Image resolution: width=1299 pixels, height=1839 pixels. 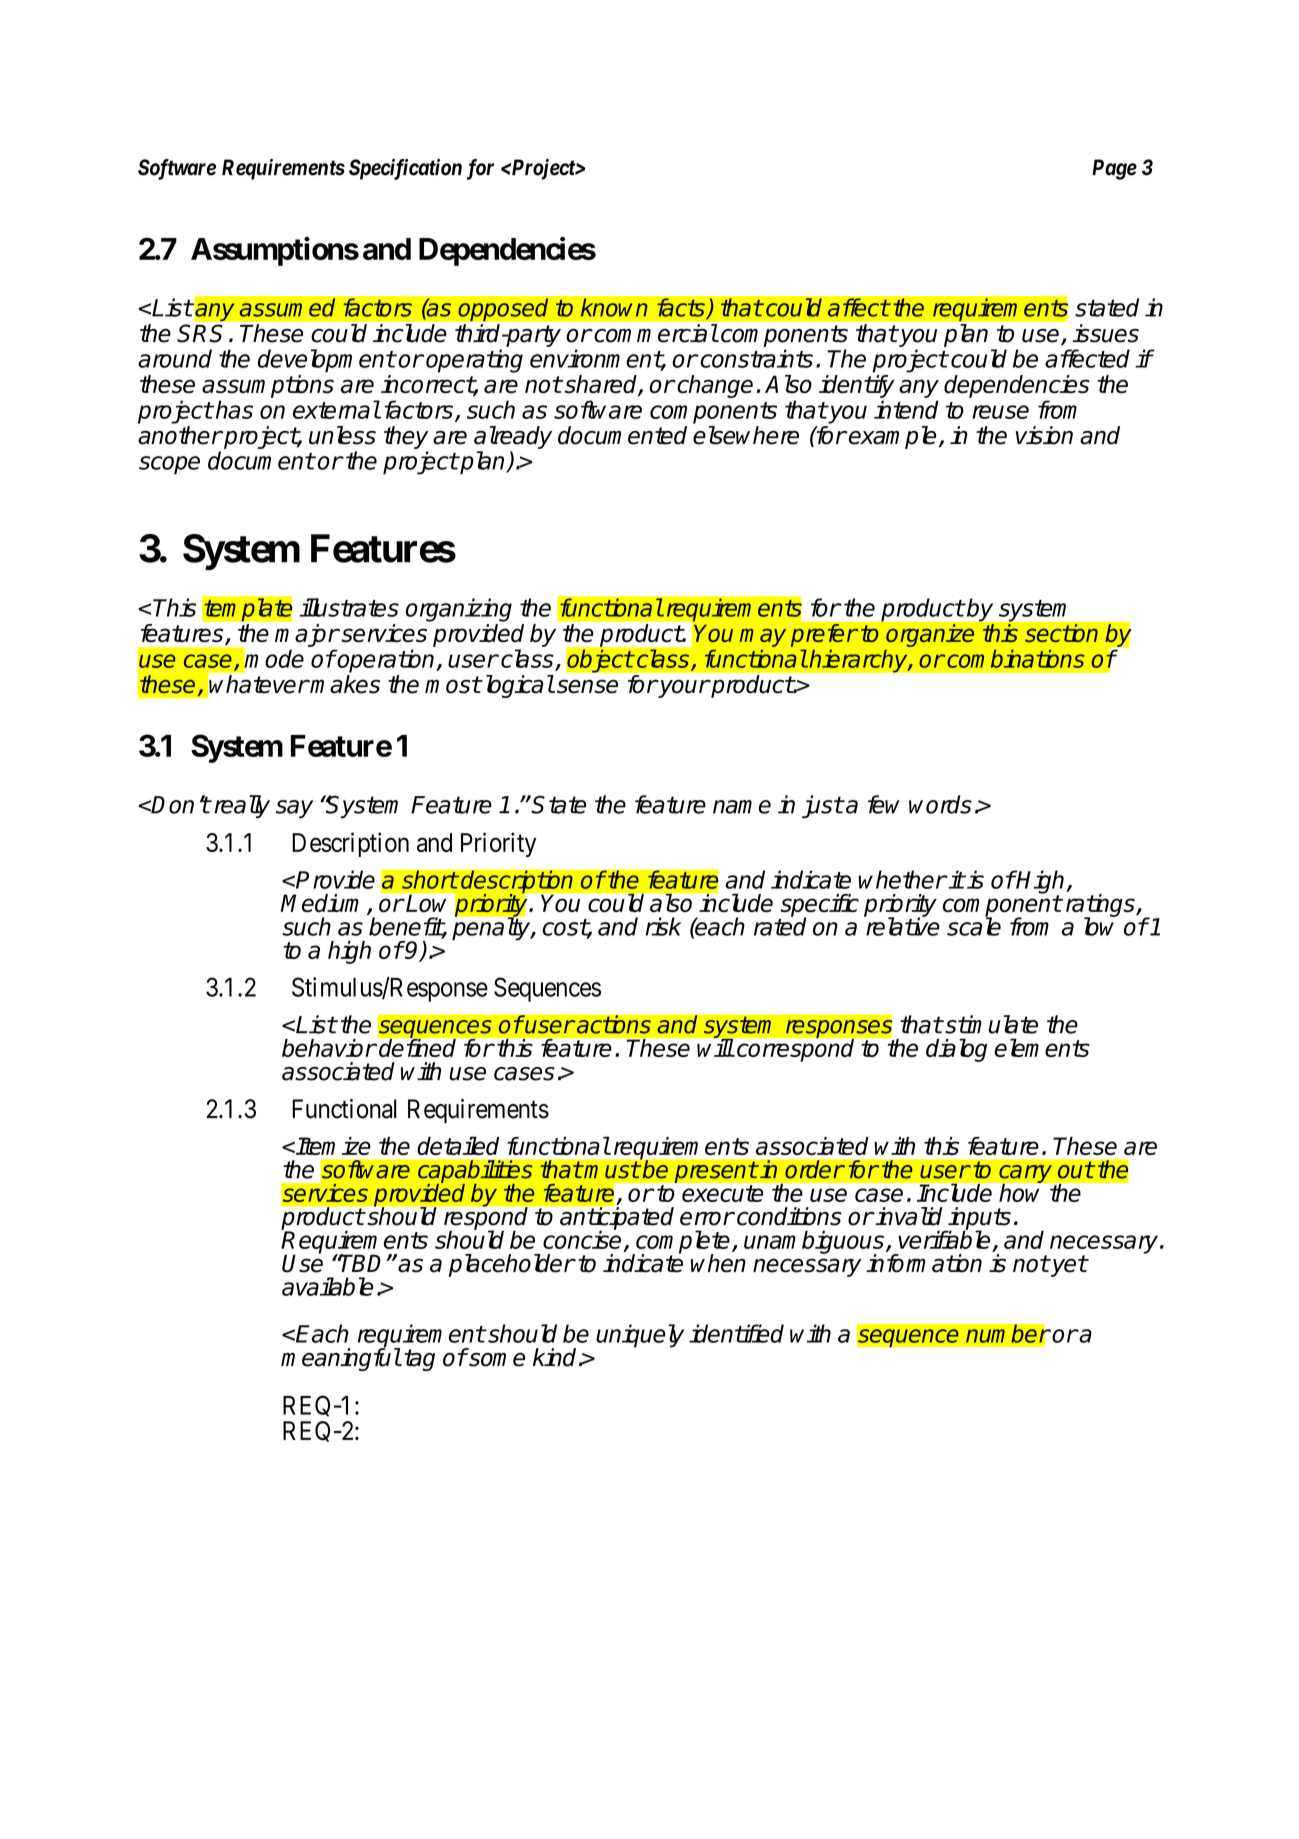 I want to click on say, so click(x=294, y=809).
